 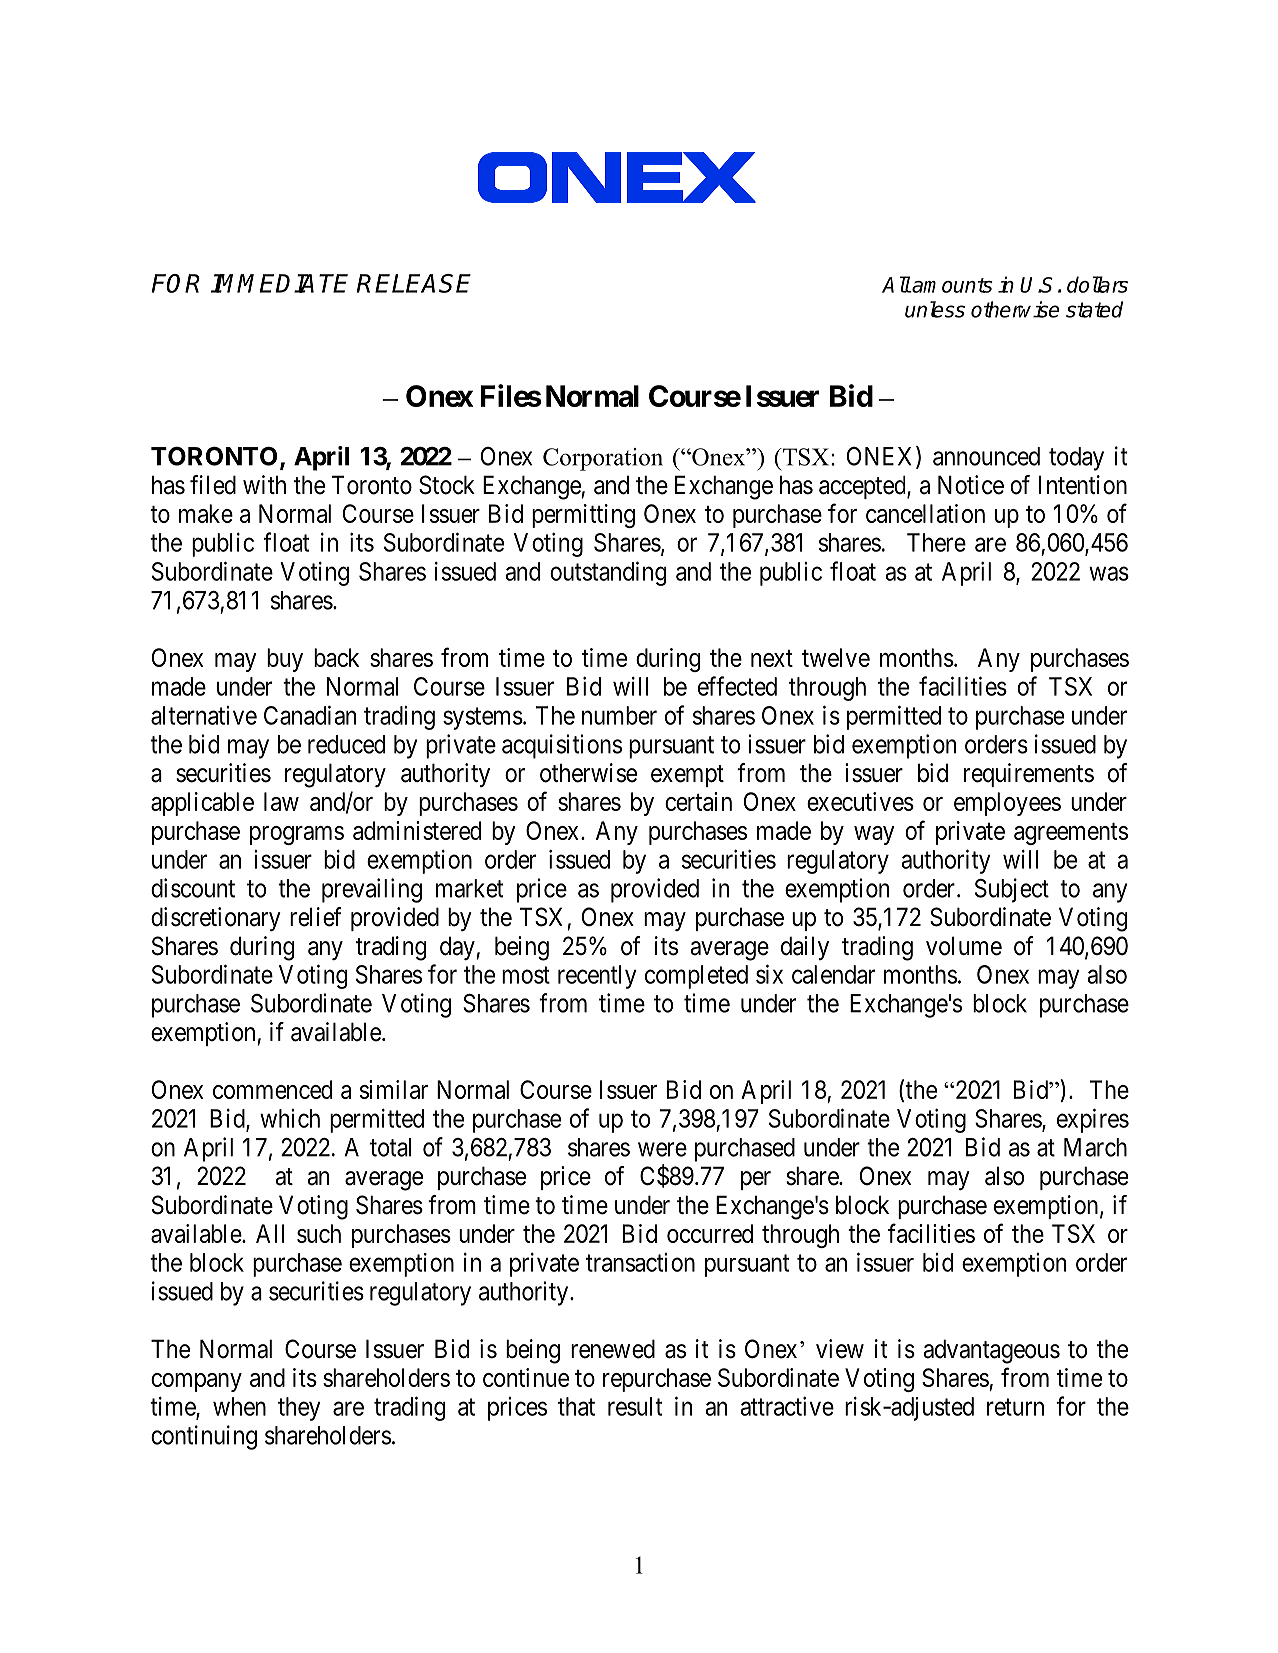 I want to click on IMMEDIATE, so click(x=279, y=283).
